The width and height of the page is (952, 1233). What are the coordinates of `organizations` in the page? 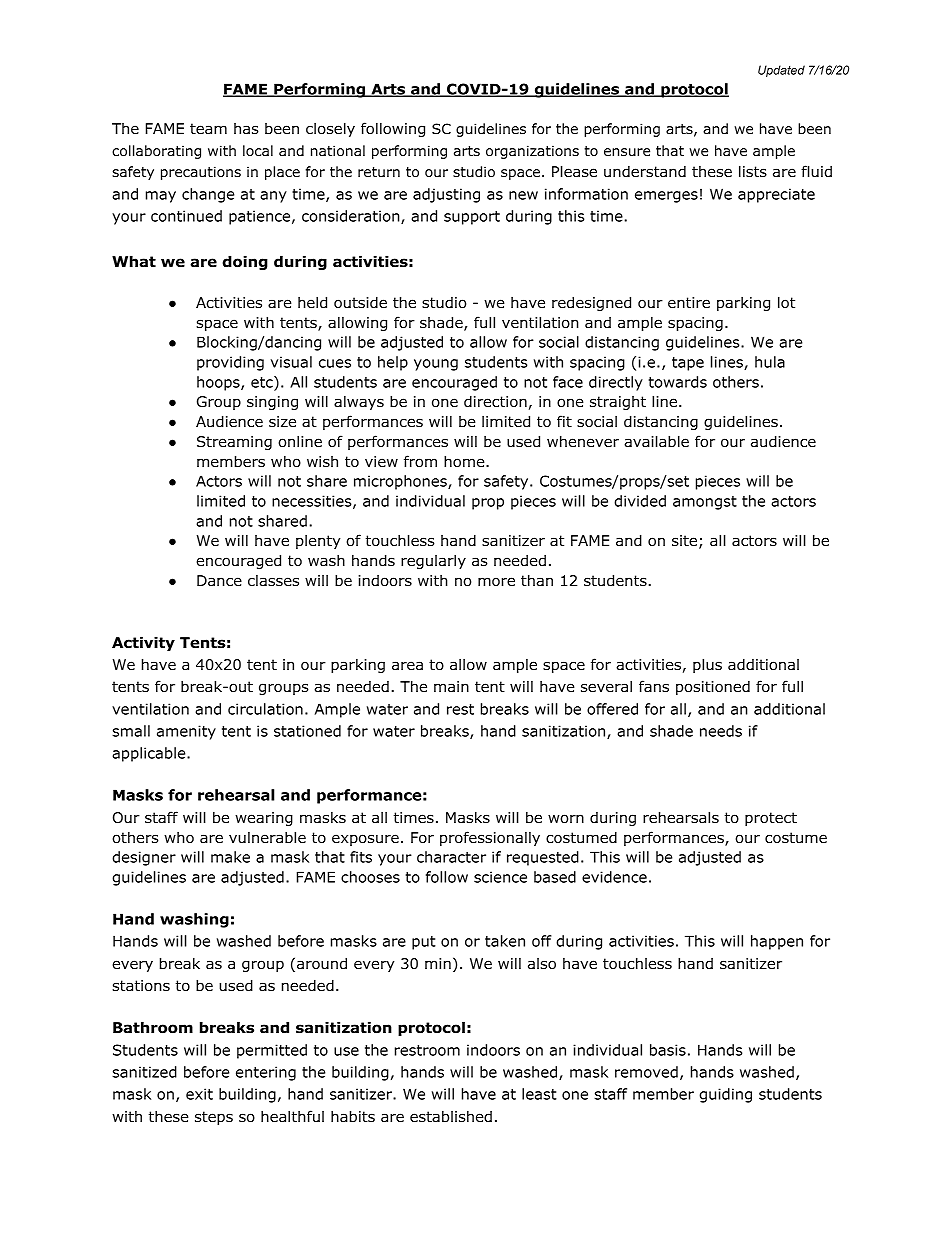 It's located at (532, 152).
